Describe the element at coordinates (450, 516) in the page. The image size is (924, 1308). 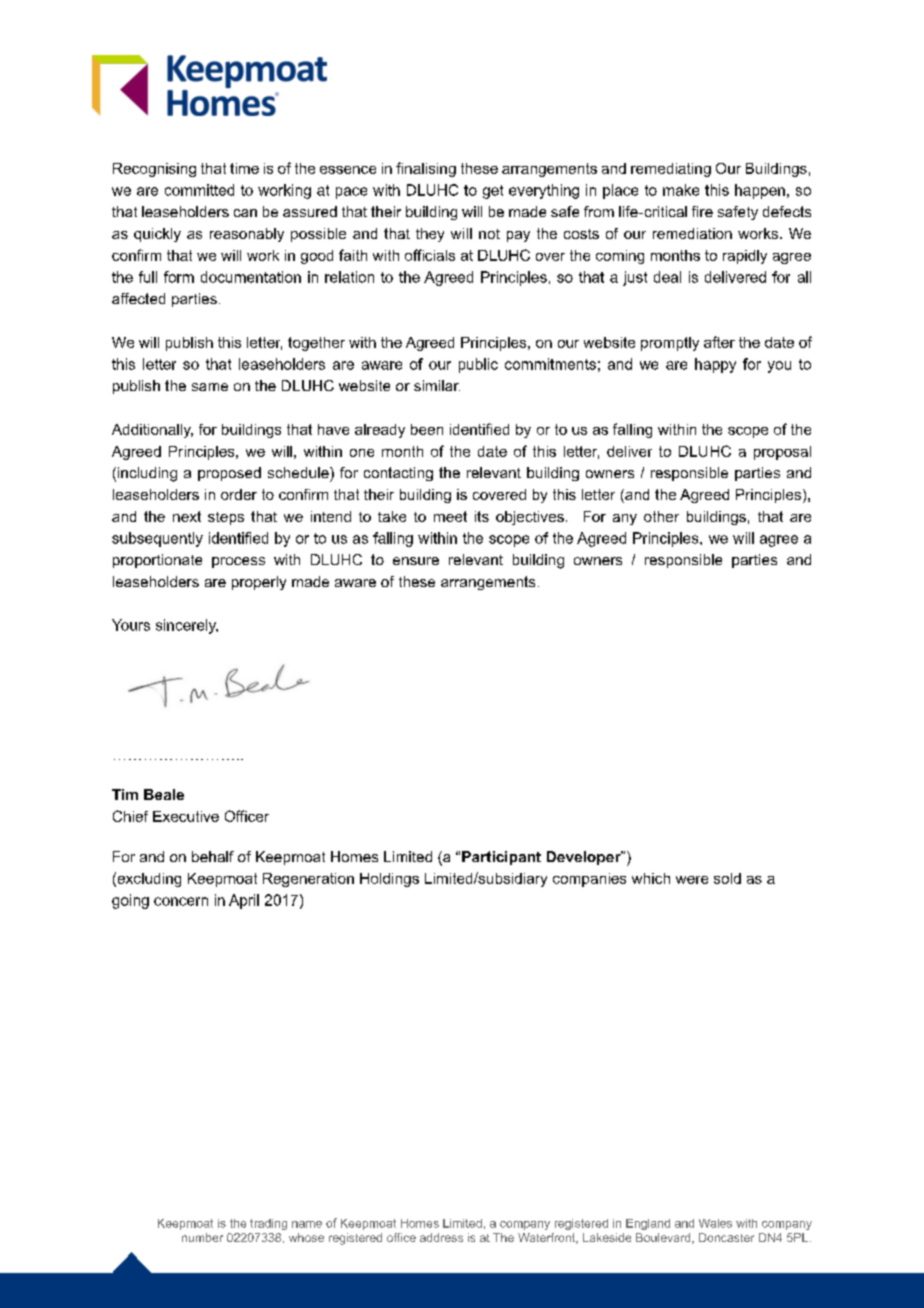
I see `meet` at that location.
